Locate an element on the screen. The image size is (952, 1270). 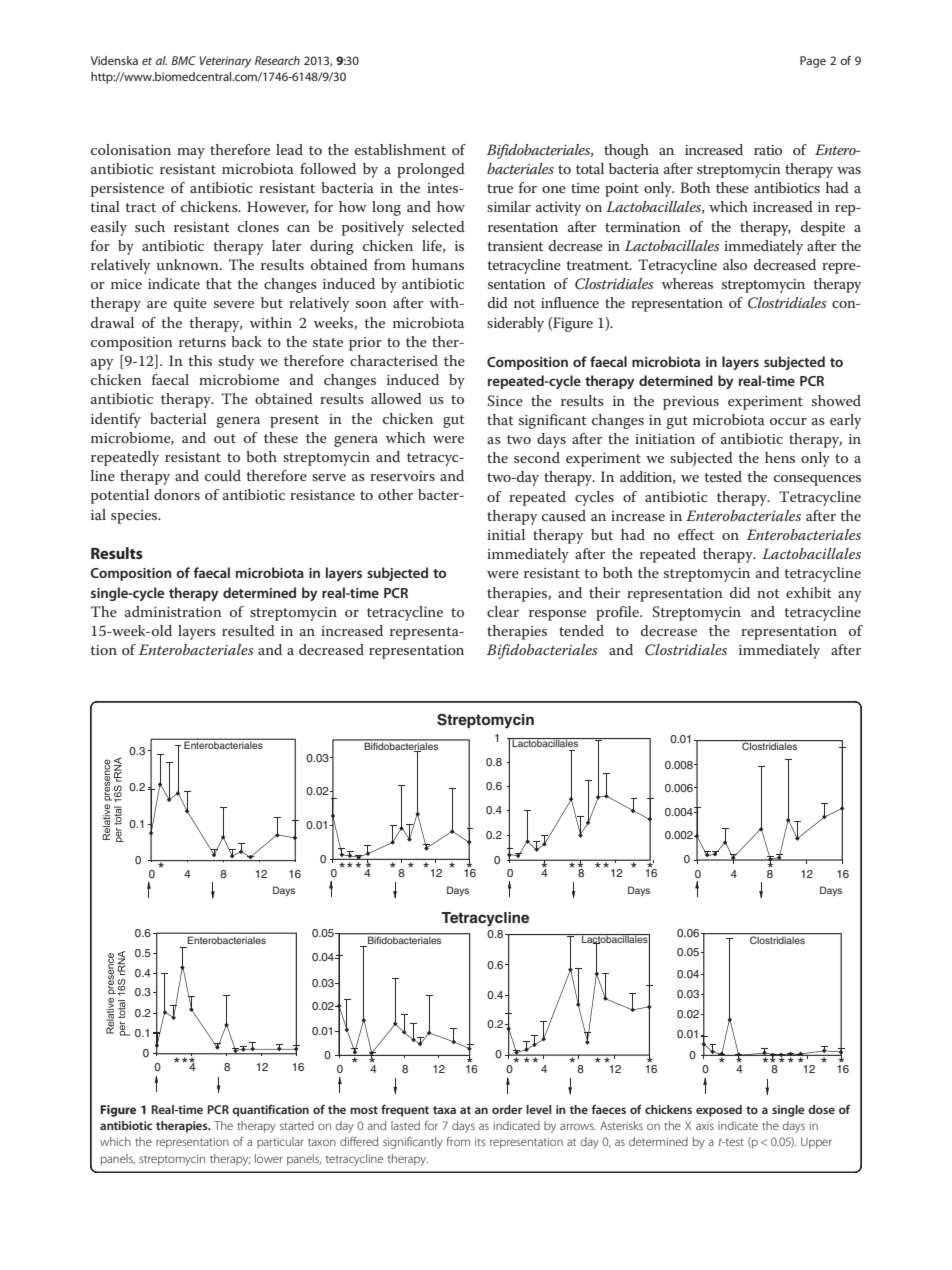
establishment is located at coordinates (400, 149).
